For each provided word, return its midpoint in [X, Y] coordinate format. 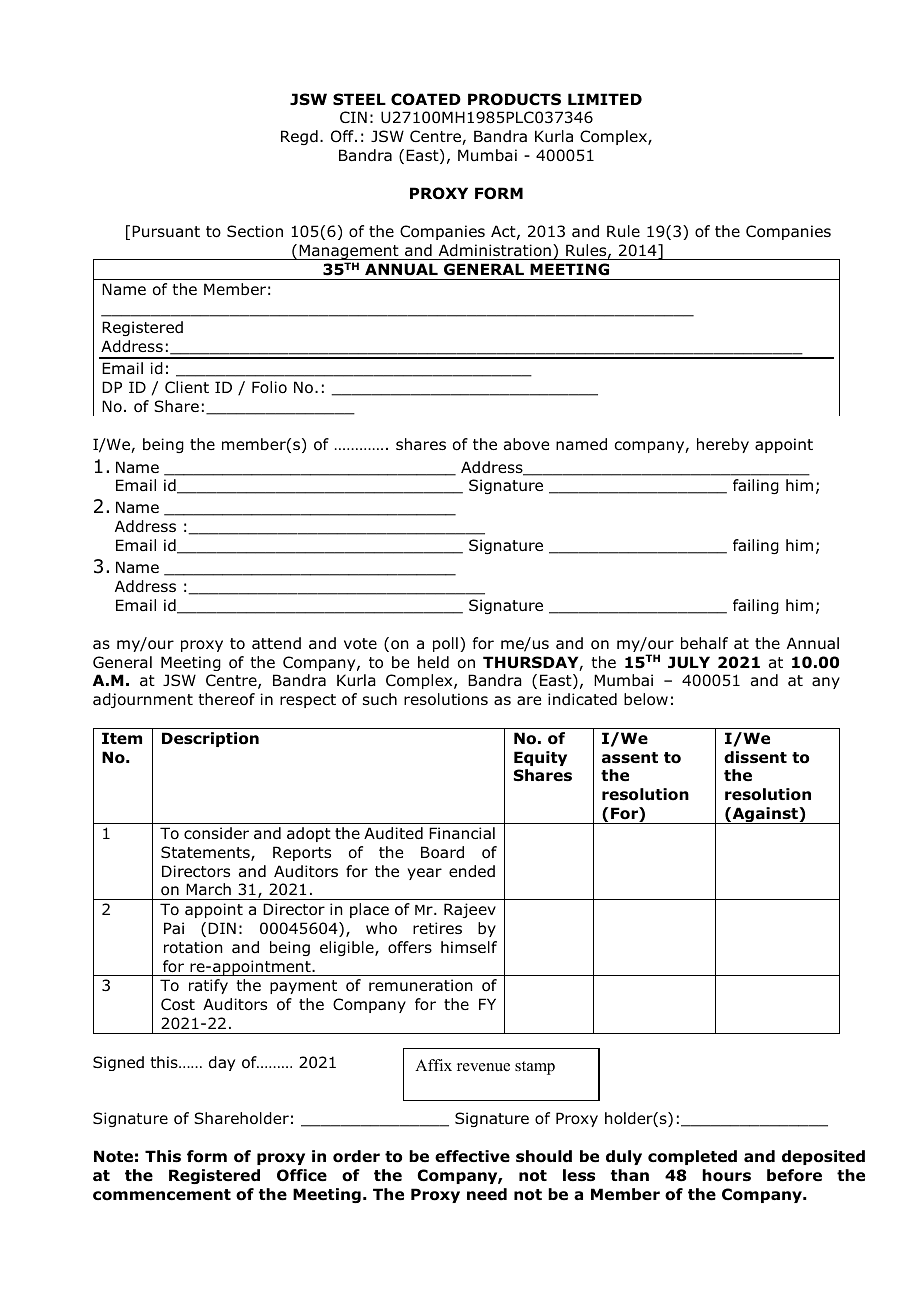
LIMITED [605, 99]
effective [472, 1156]
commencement [162, 1195]
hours [726, 1175]
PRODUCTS [514, 99]
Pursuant [166, 231]
